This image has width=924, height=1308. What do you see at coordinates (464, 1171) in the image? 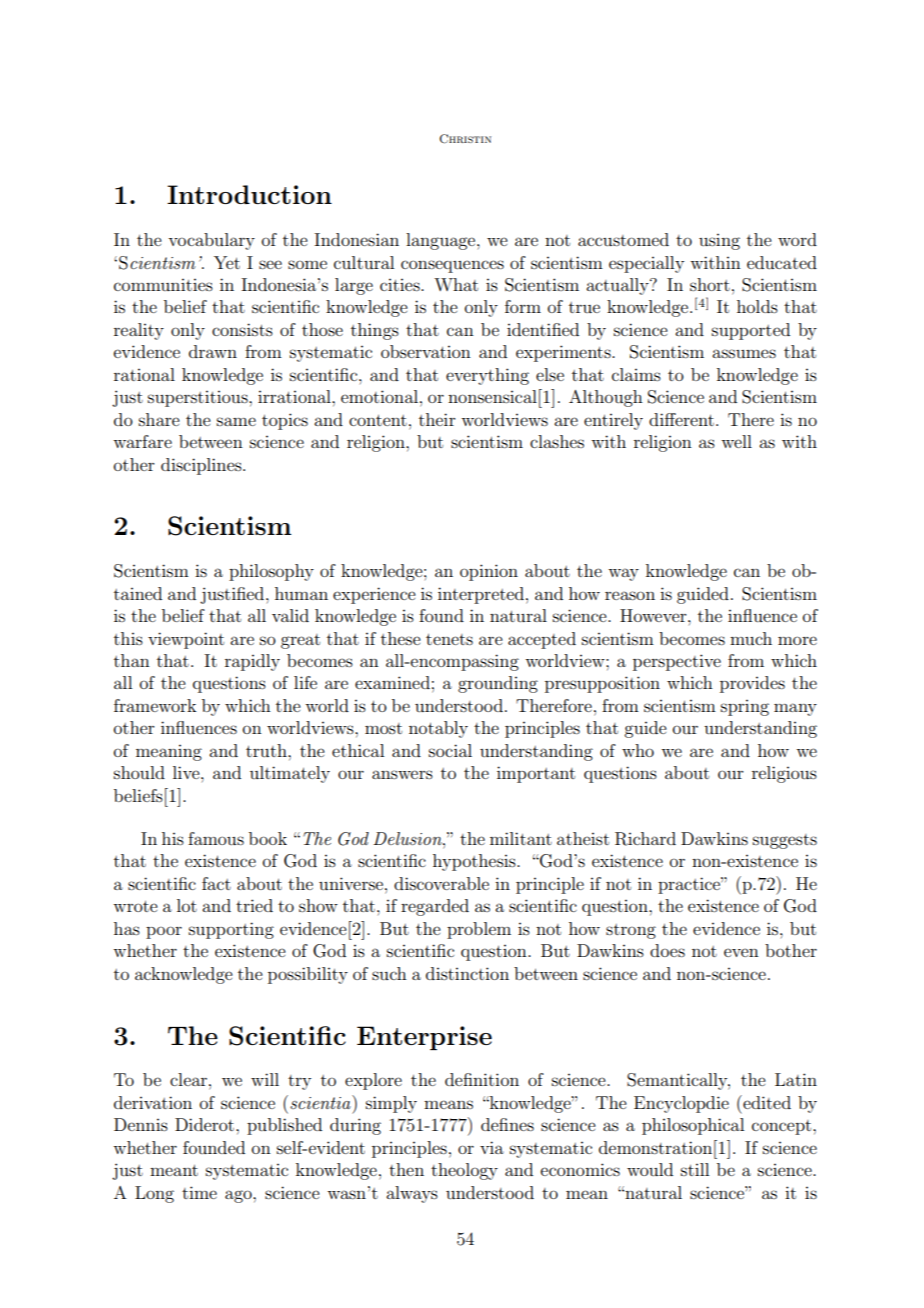
I see `theology` at bounding box center [464, 1171].
